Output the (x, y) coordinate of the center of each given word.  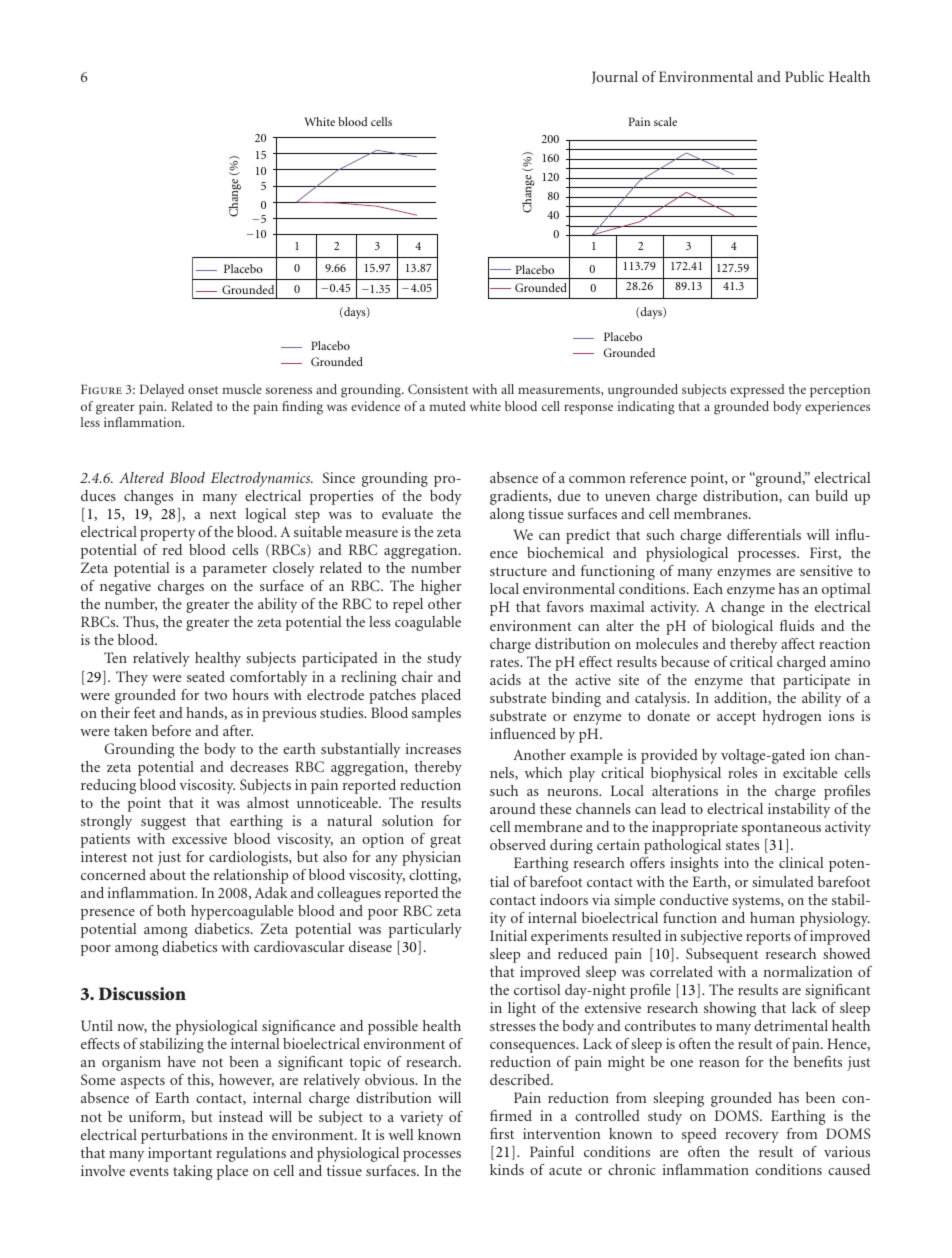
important (180, 1154)
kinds (507, 1169)
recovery (752, 1137)
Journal (615, 77)
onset (203, 390)
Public (804, 76)
